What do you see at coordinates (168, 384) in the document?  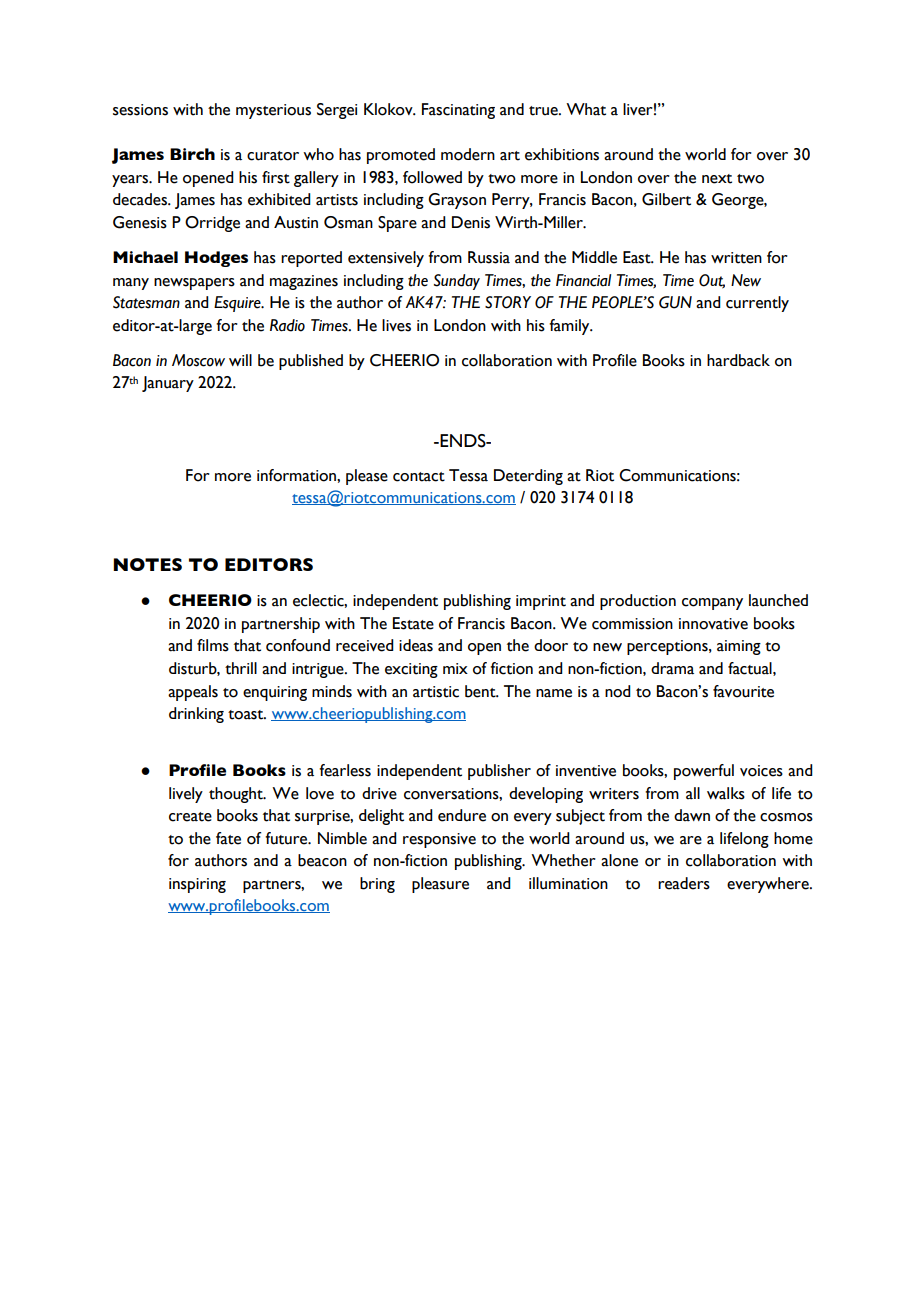 I see `January` at bounding box center [168, 384].
